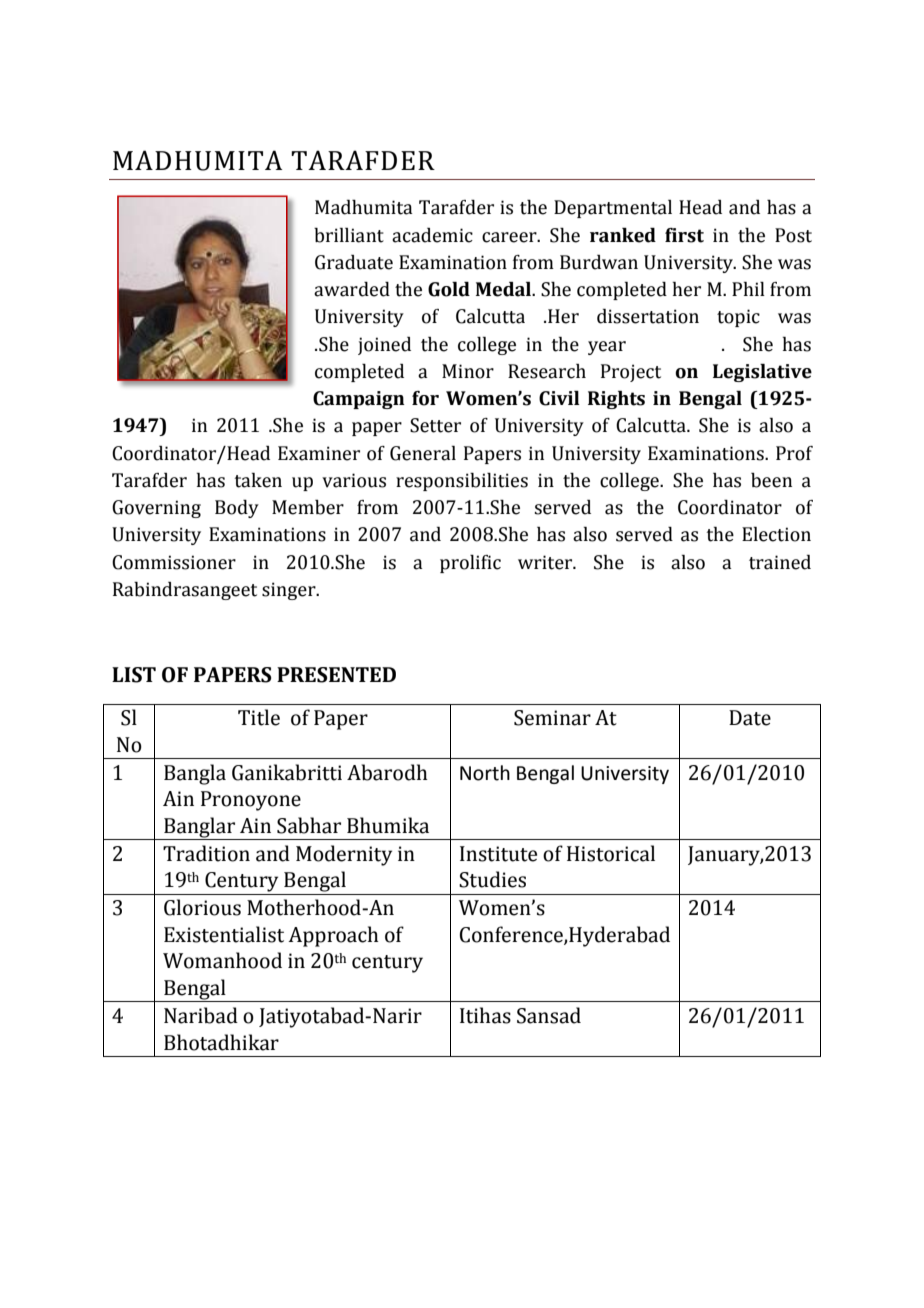 This screenshot has width=924, height=1308. Describe the element at coordinates (349, 235) in the screenshot. I see `brilliant` at that location.
